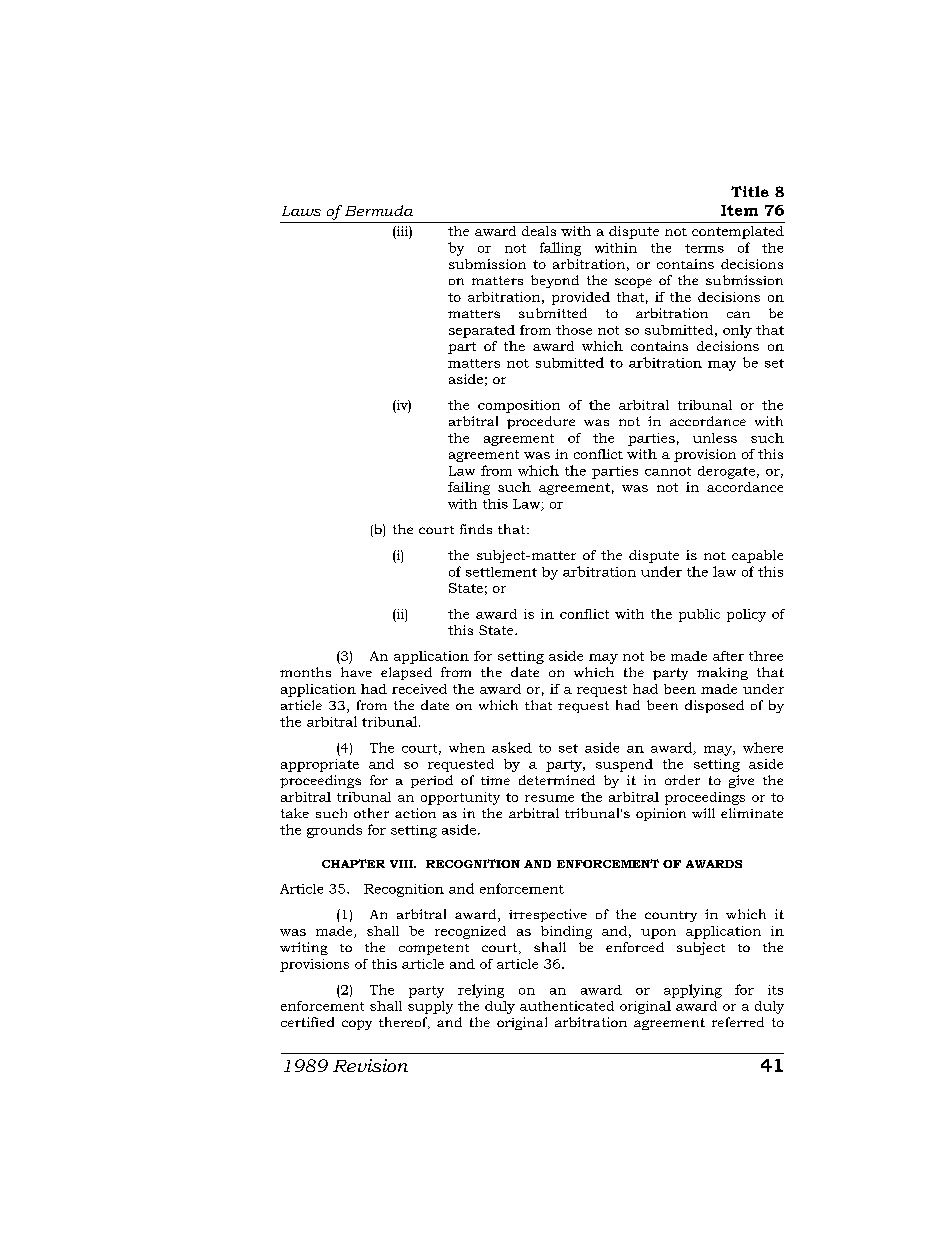  Describe the element at coordinates (379, 210) in the page. I see `Bermuda` at that location.
